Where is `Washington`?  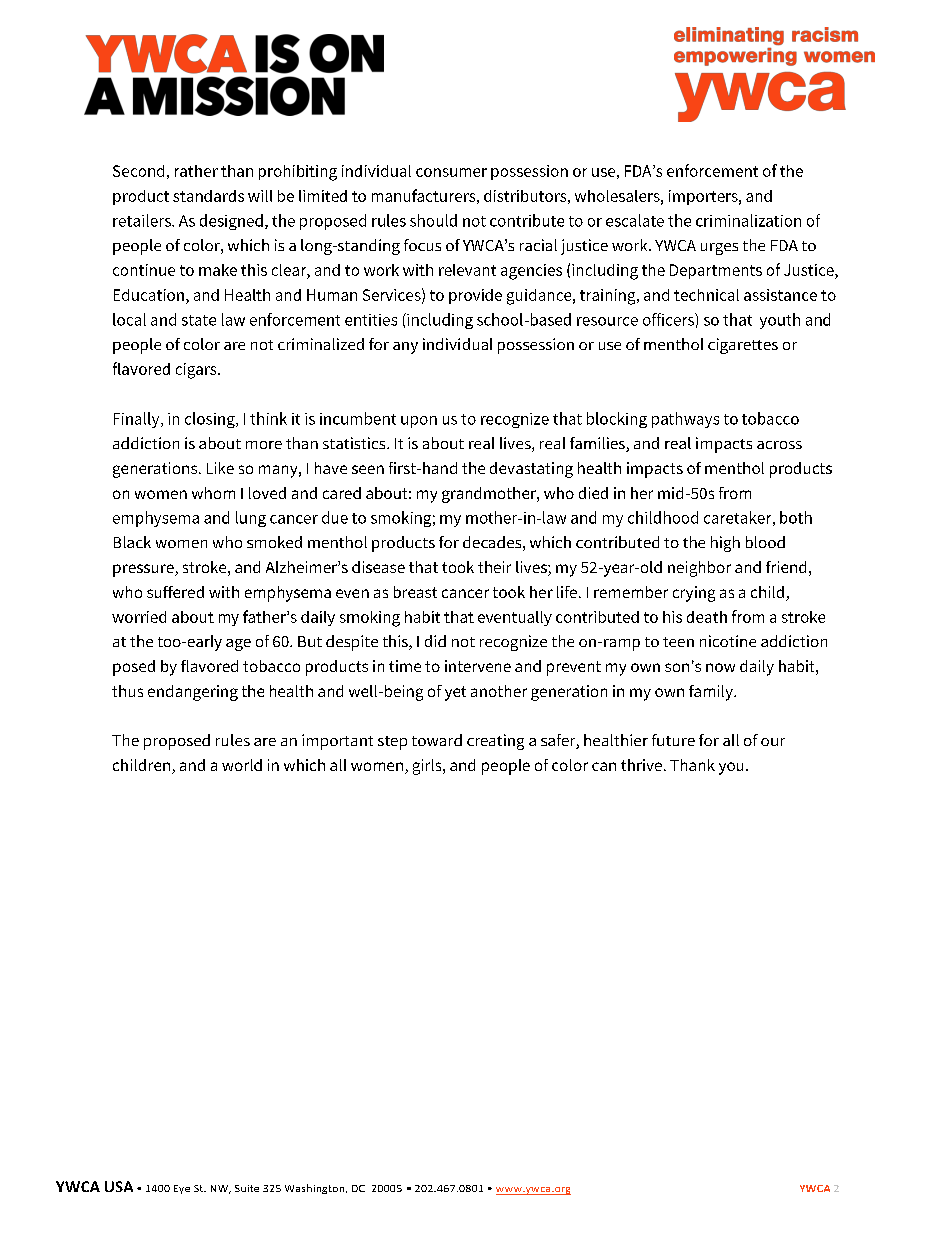 Washington is located at coordinates (316, 1189).
